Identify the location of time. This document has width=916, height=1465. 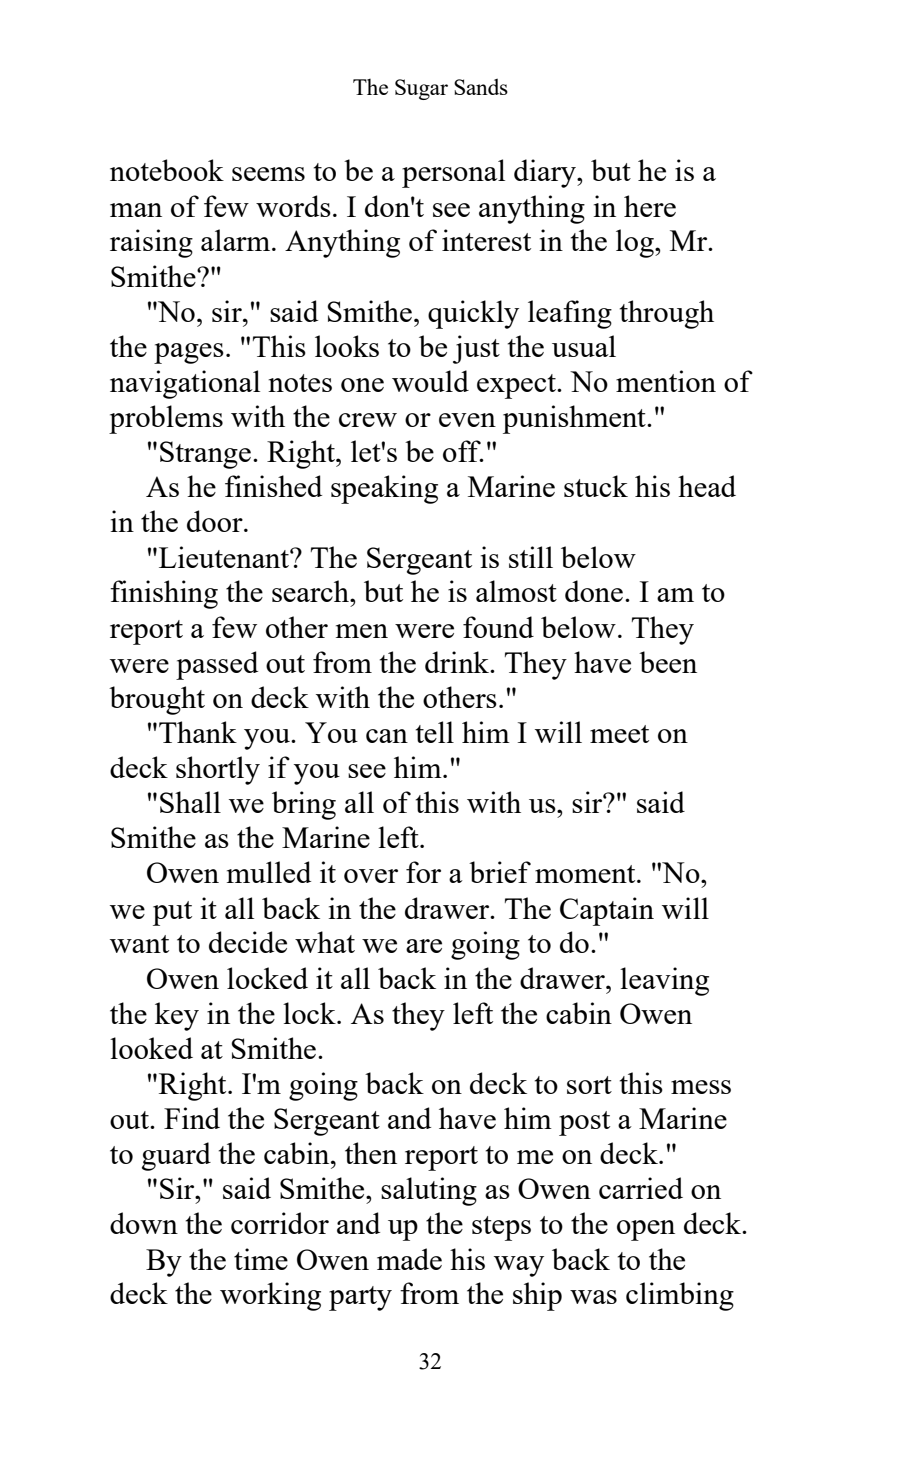
(261, 1259).
